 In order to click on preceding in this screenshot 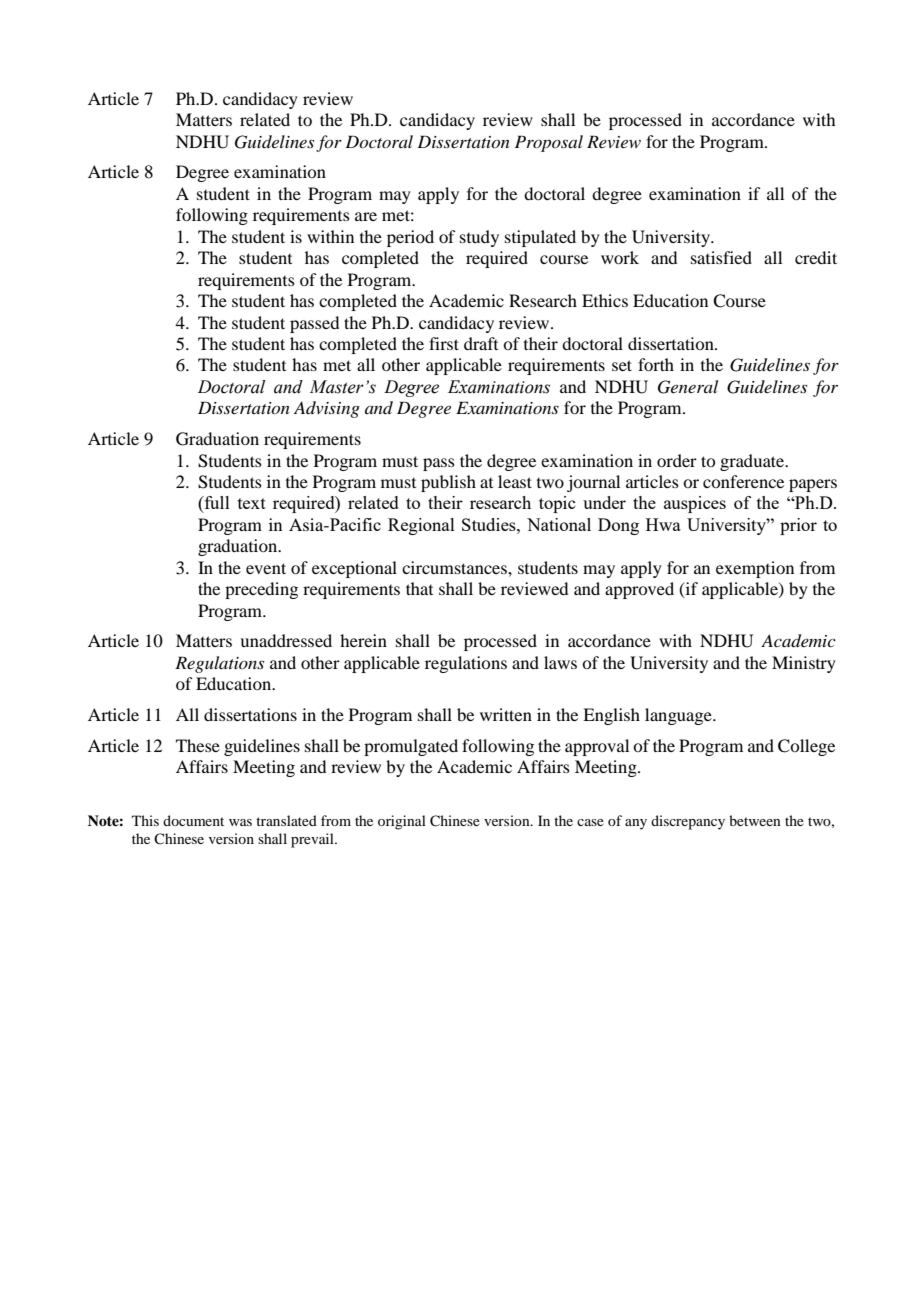, I will do `click(261, 590)`.
